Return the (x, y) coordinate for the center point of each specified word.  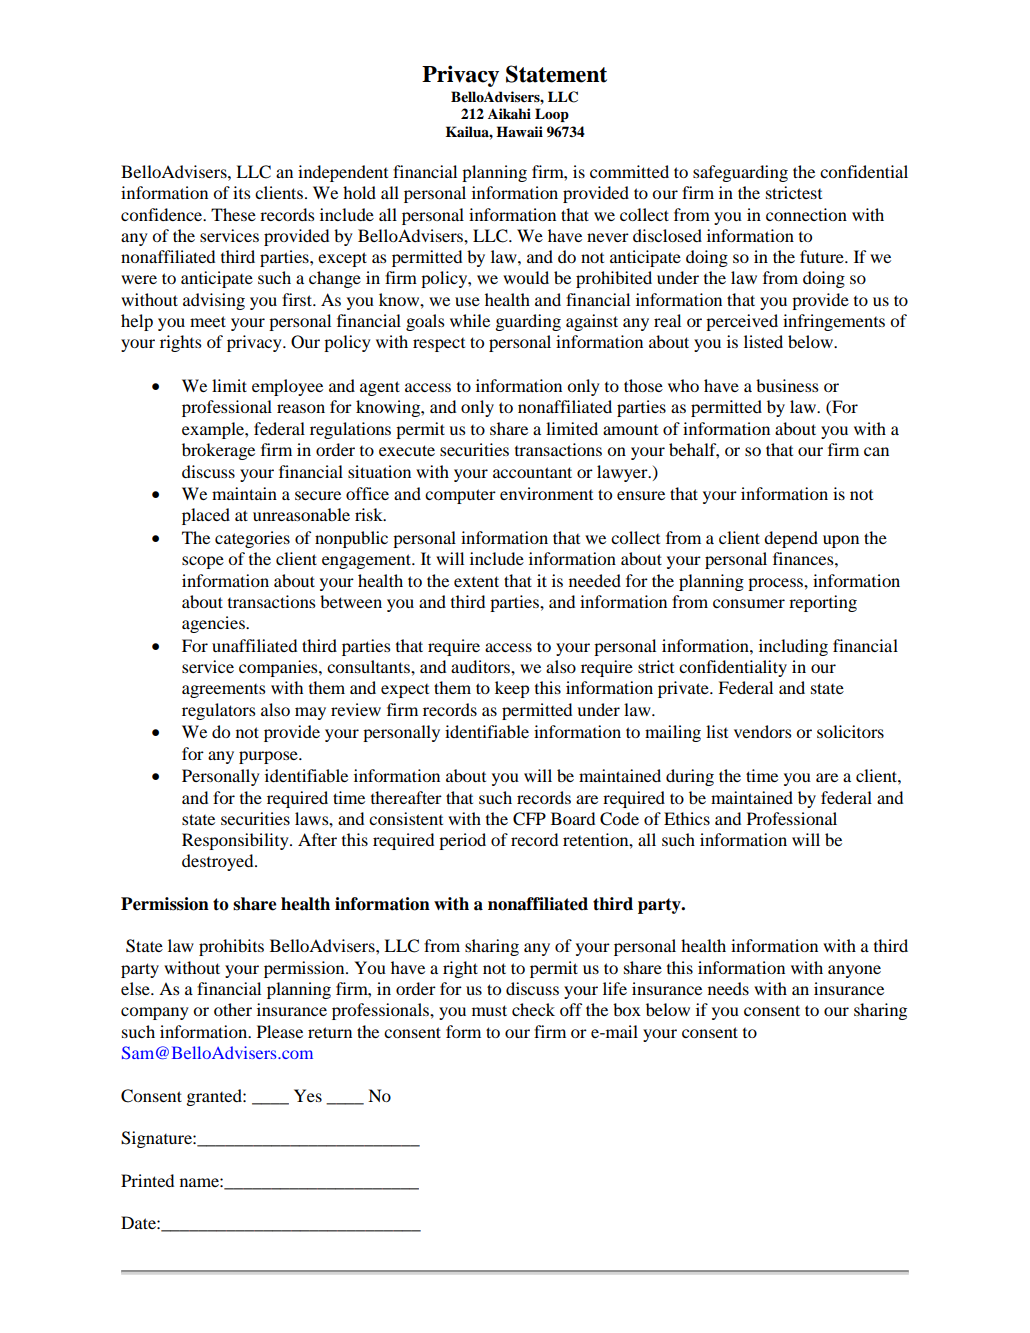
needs (728, 988)
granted (215, 1097)
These (233, 214)
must (489, 1010)
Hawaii (519, 131)
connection (806, 214)
